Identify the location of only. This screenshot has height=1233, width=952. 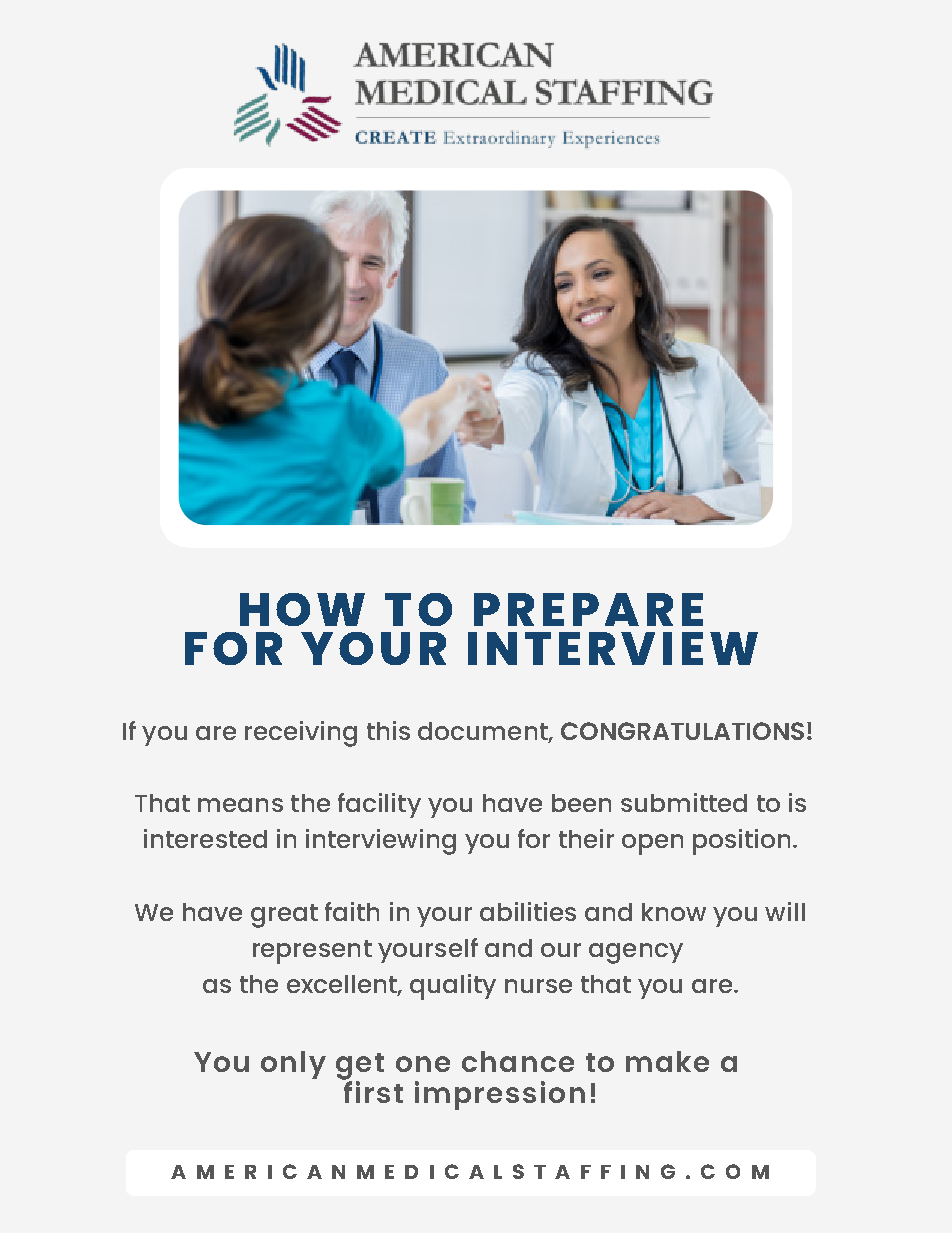
(293, 1065).
